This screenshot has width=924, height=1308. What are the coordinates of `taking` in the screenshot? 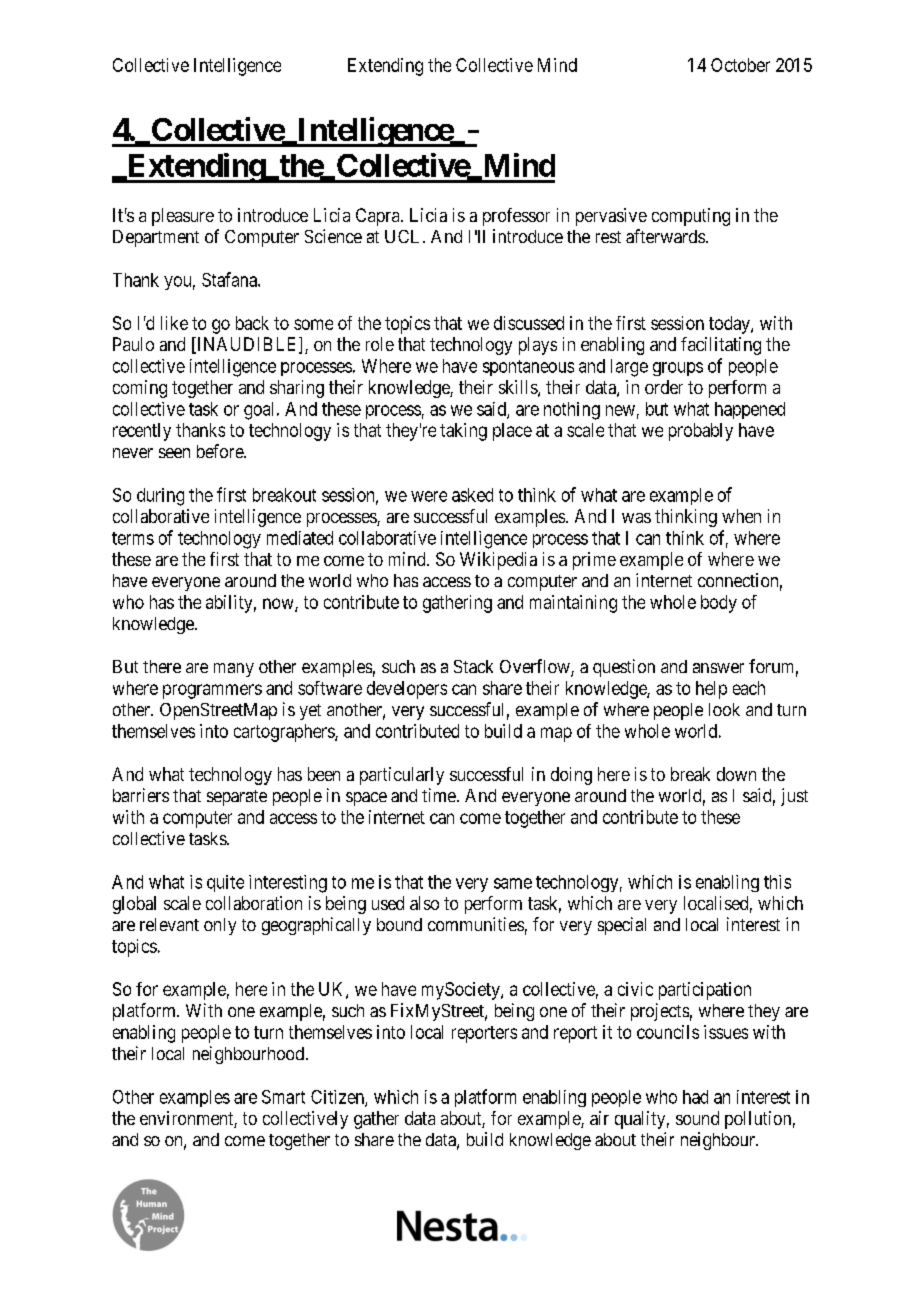 It's located at (463, 432).
